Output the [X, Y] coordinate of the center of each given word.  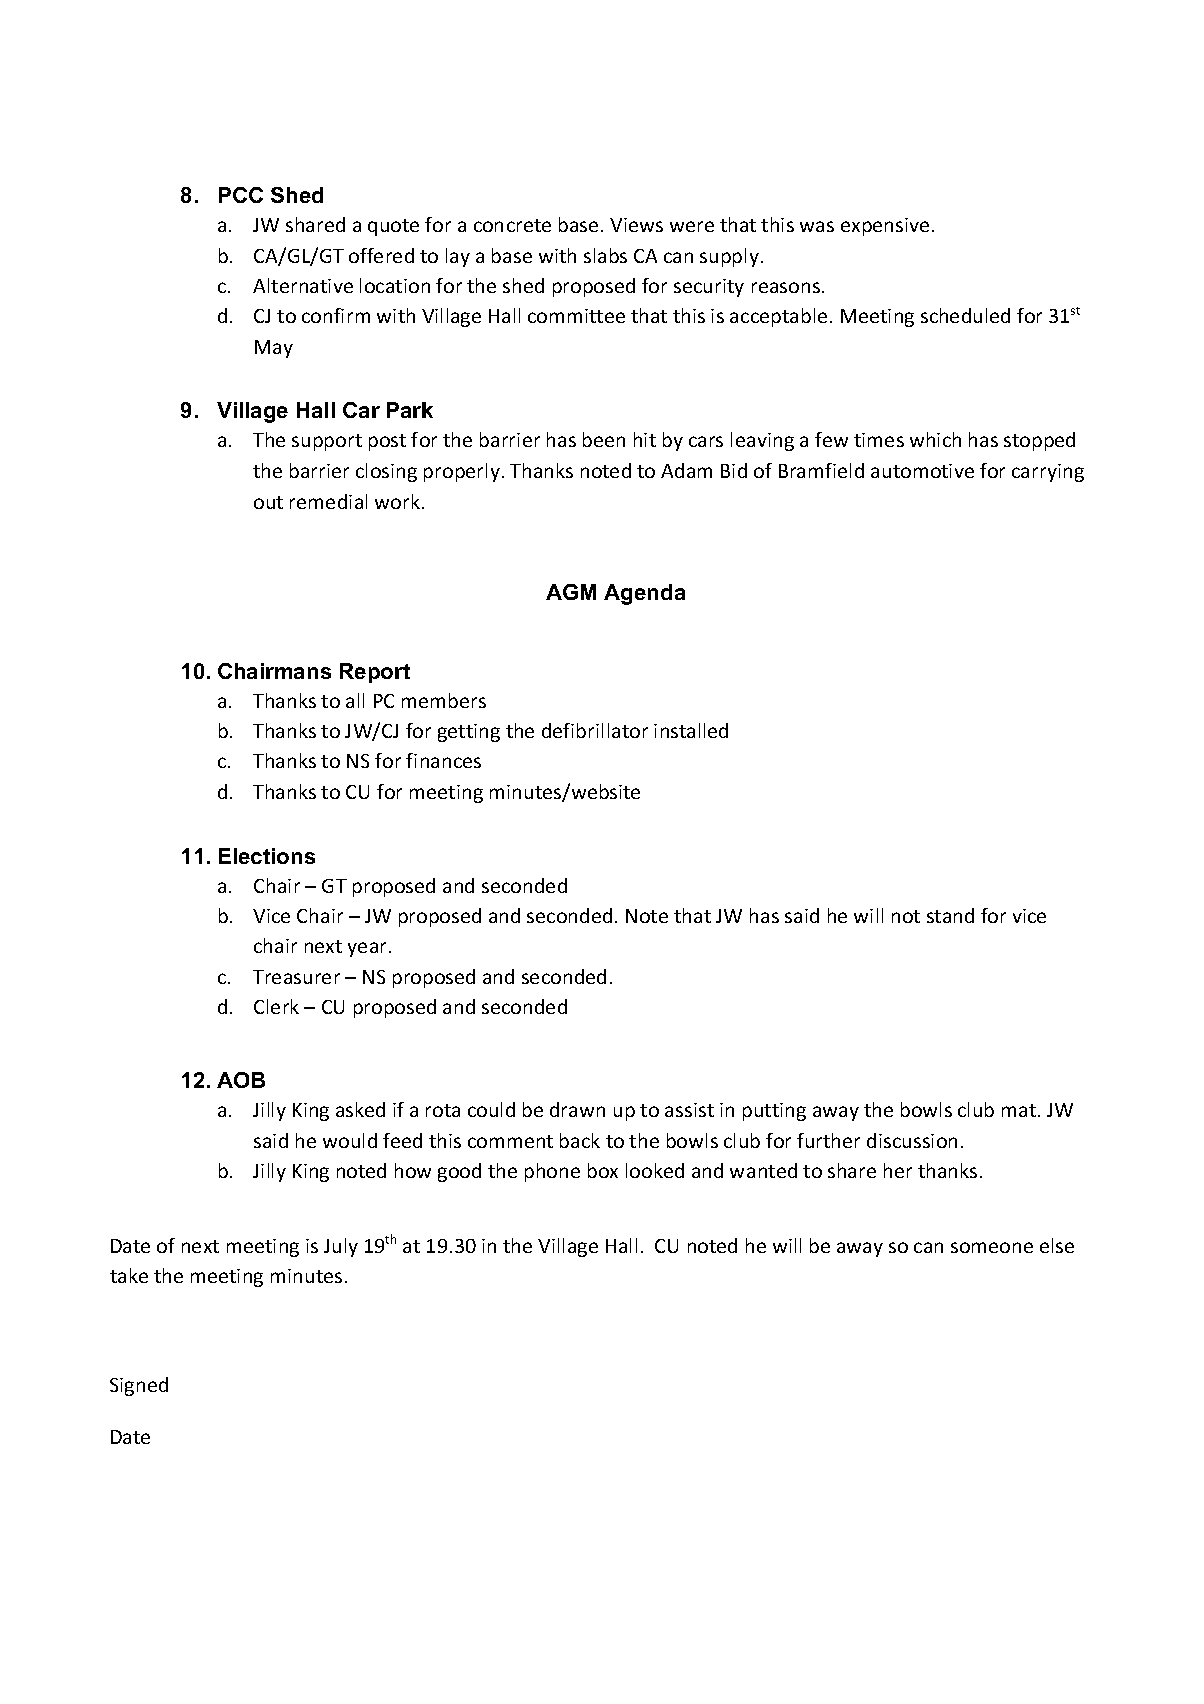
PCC [241, 195]
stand [950, 915]
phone [552, 1172]
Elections [267, 856]
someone [992, 1247]
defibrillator [595, 730]
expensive [885, 227]
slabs [605, 255]
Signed [139, 1386]
